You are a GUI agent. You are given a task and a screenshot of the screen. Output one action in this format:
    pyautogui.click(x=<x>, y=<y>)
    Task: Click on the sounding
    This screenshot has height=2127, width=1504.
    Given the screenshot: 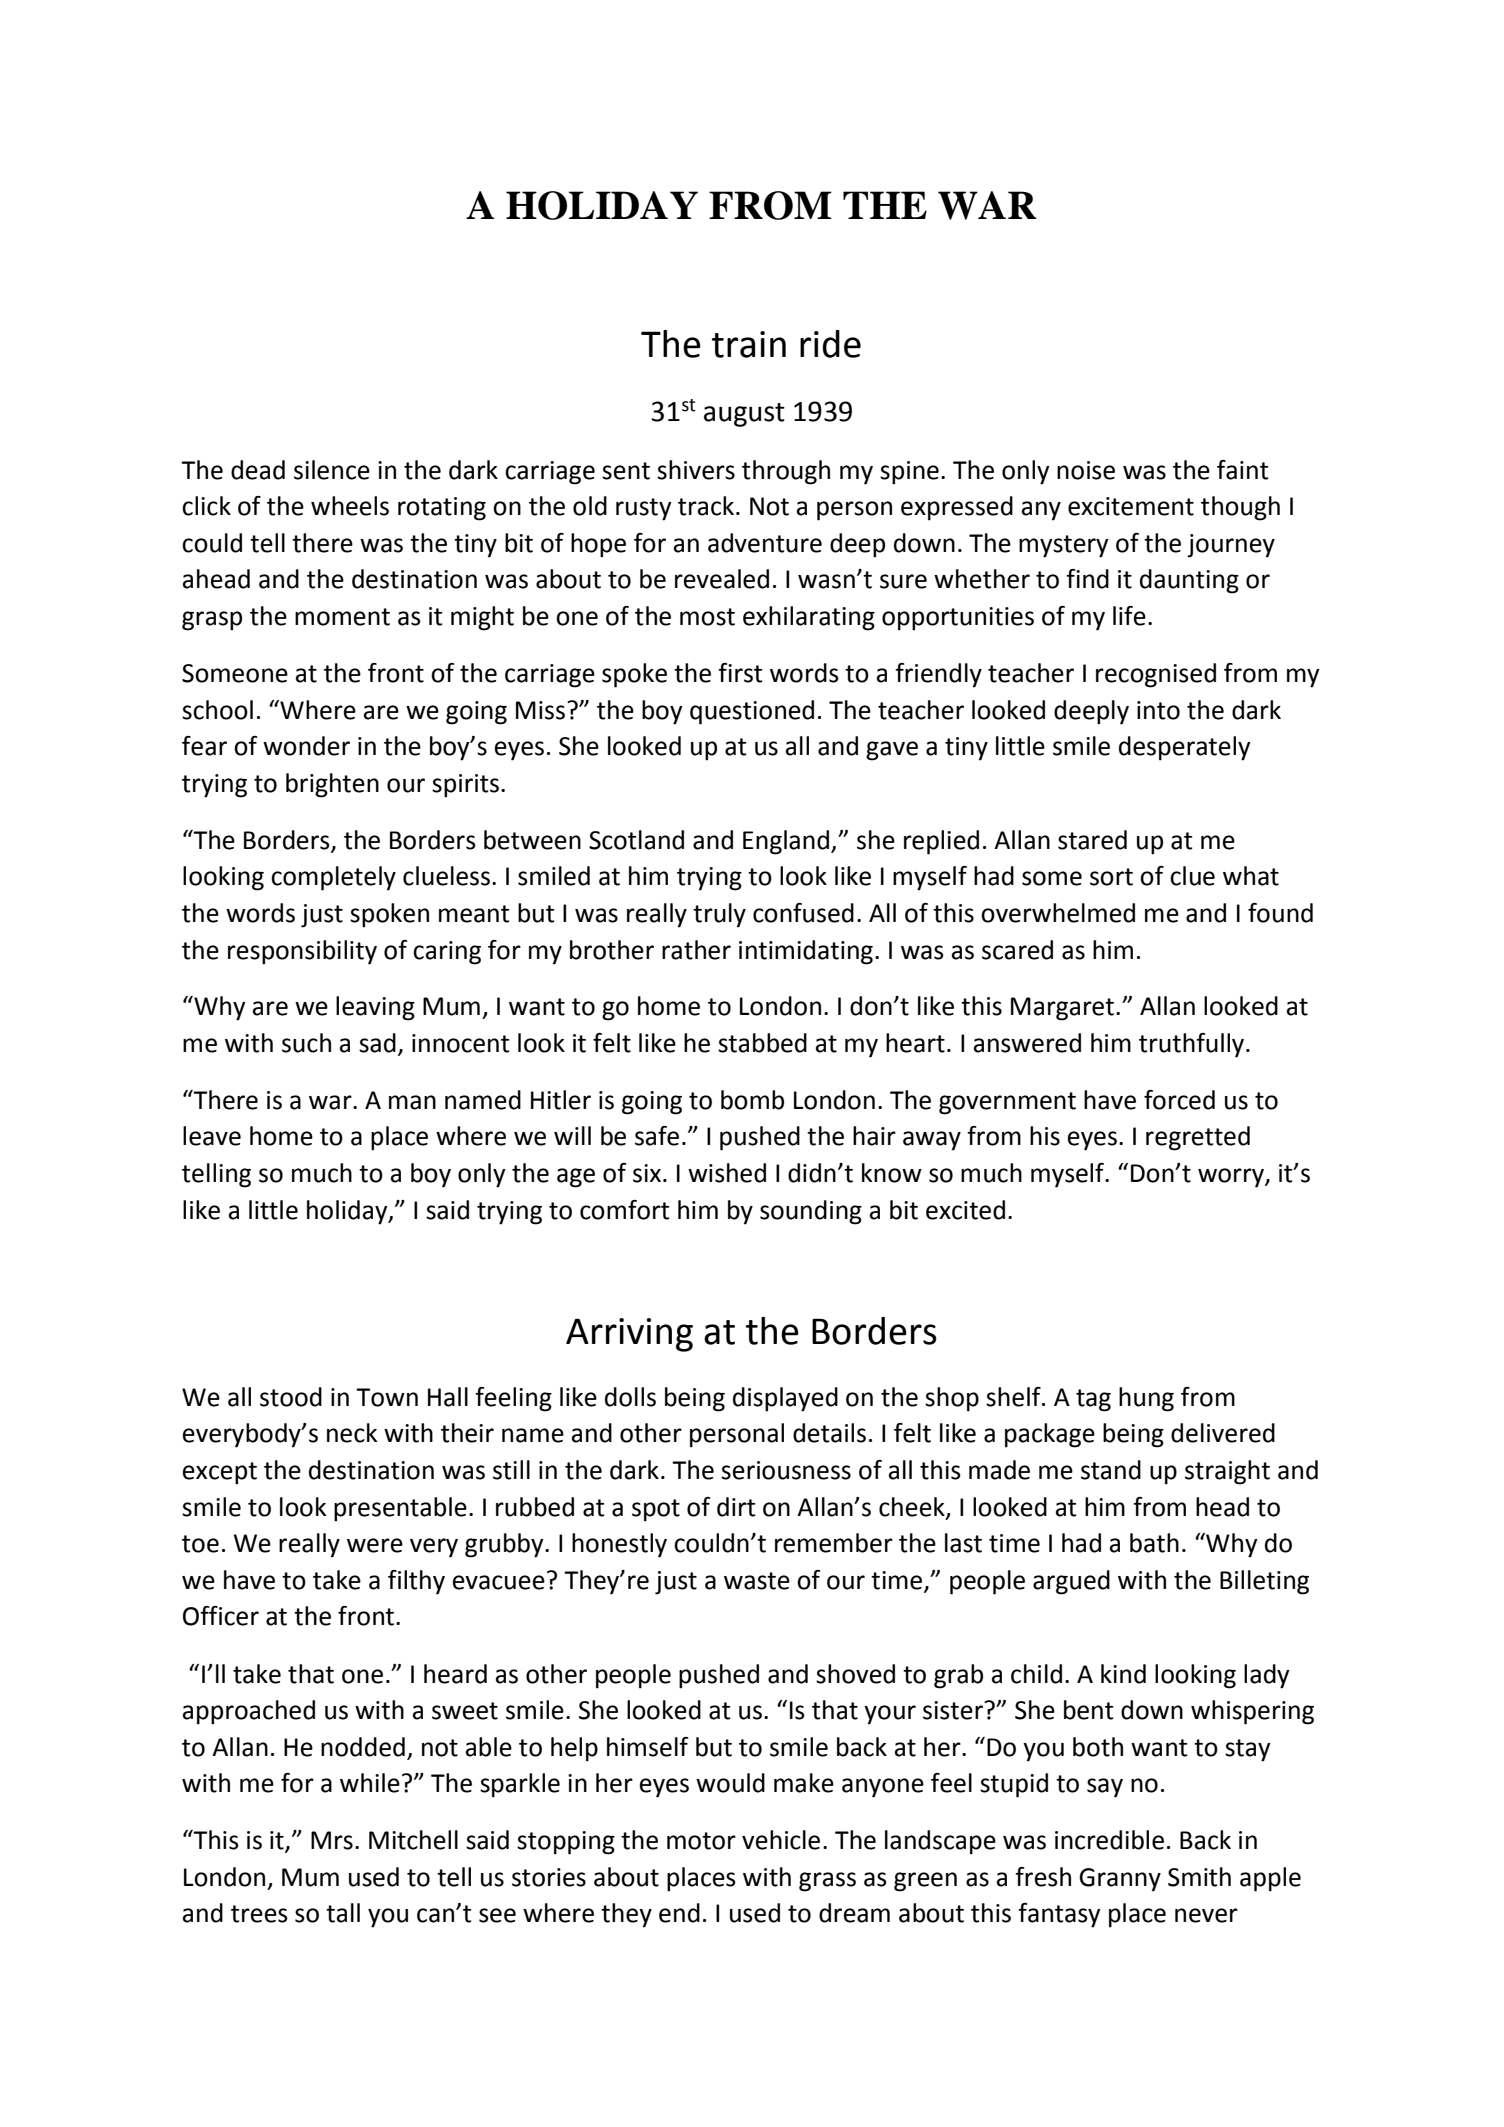 What is the action you would take?
    pyautogui.click(x=811, y=1212)
